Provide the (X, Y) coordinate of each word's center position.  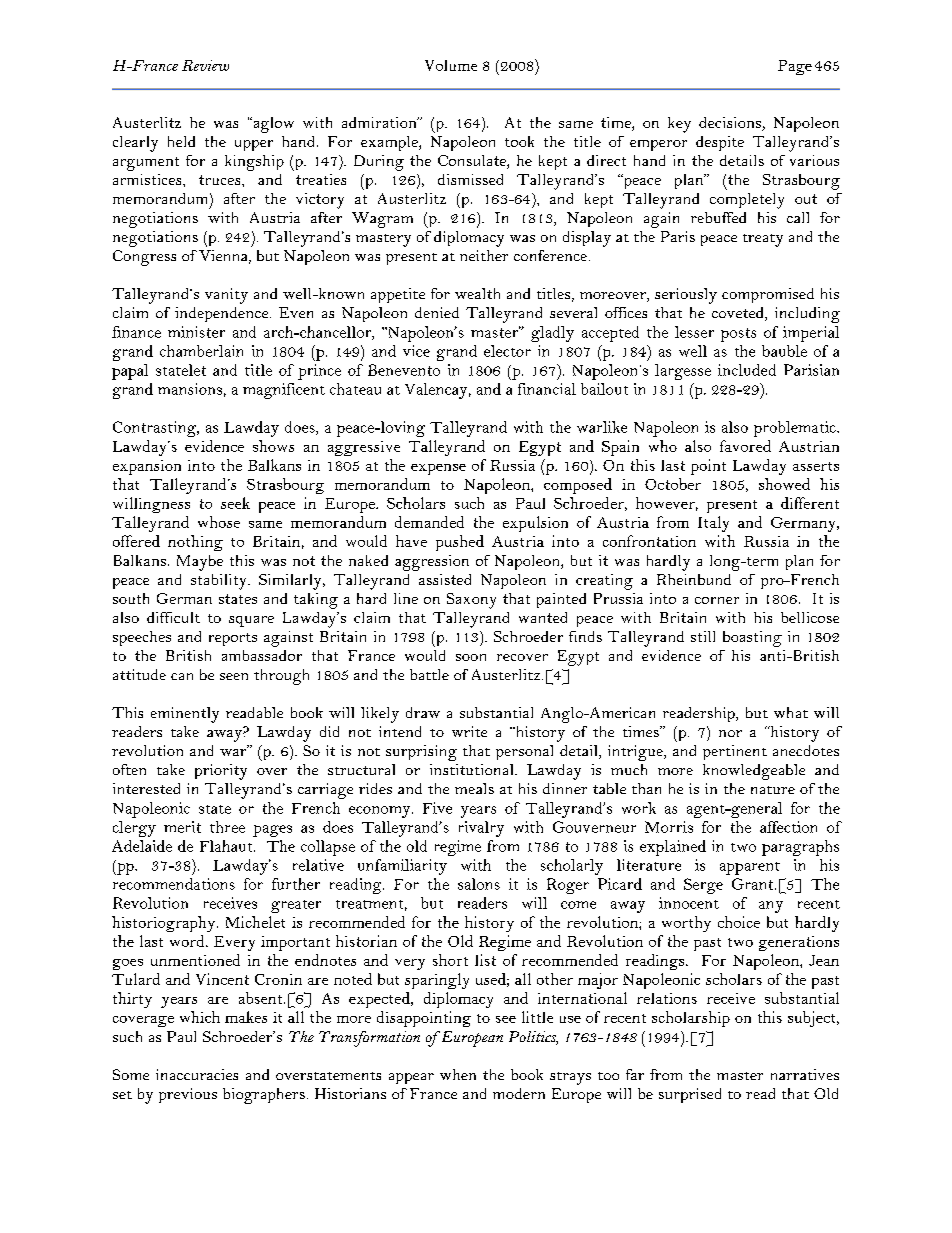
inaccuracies (197, 1074)
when (458, 1074)
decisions (731, 124)
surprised (690, 1095)
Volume (451, 65)
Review (205, 65)
